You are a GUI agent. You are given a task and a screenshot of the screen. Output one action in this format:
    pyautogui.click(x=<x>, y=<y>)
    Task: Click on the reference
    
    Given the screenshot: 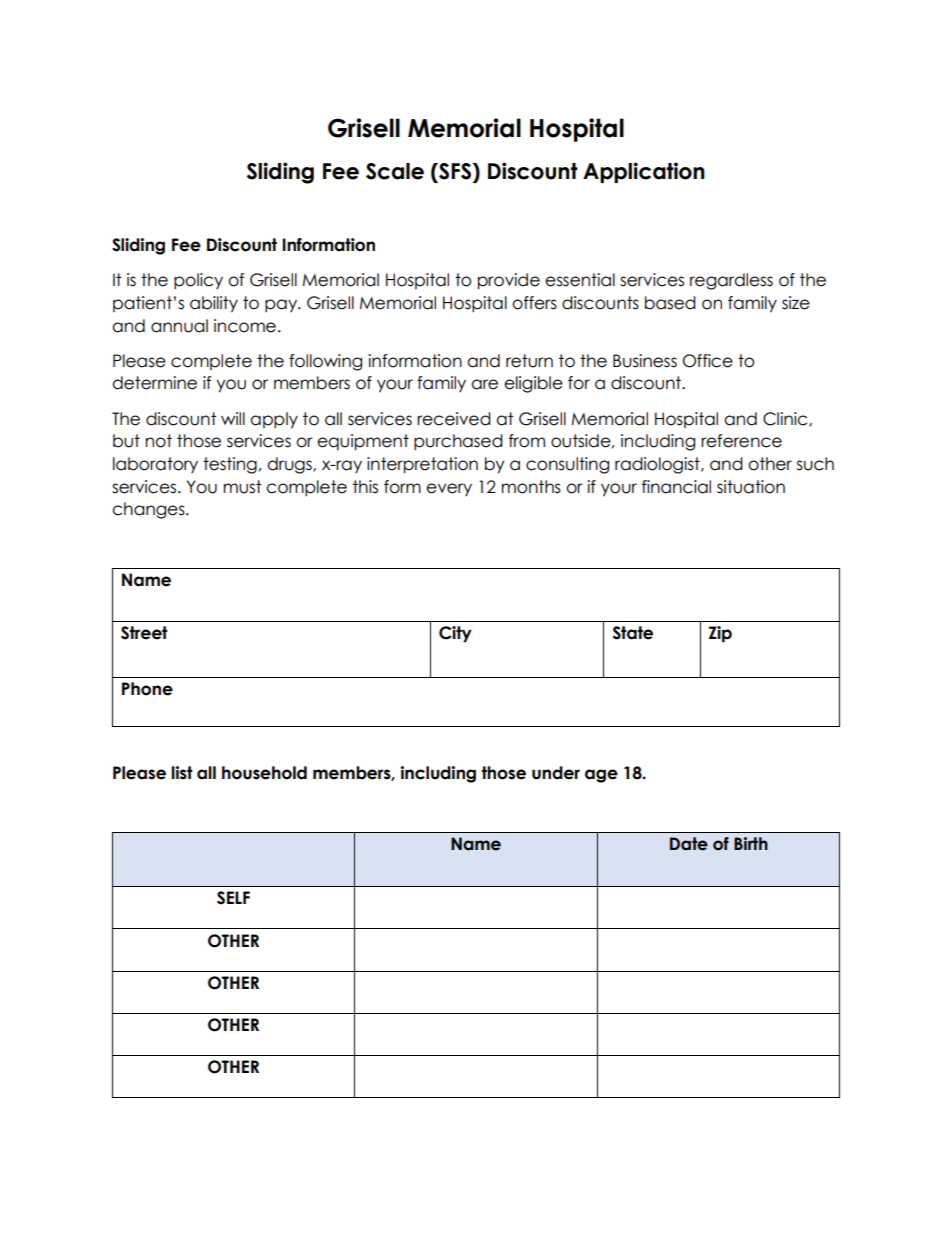 What is the action you would take?
    pyautogui.click(x=741, y=441)
